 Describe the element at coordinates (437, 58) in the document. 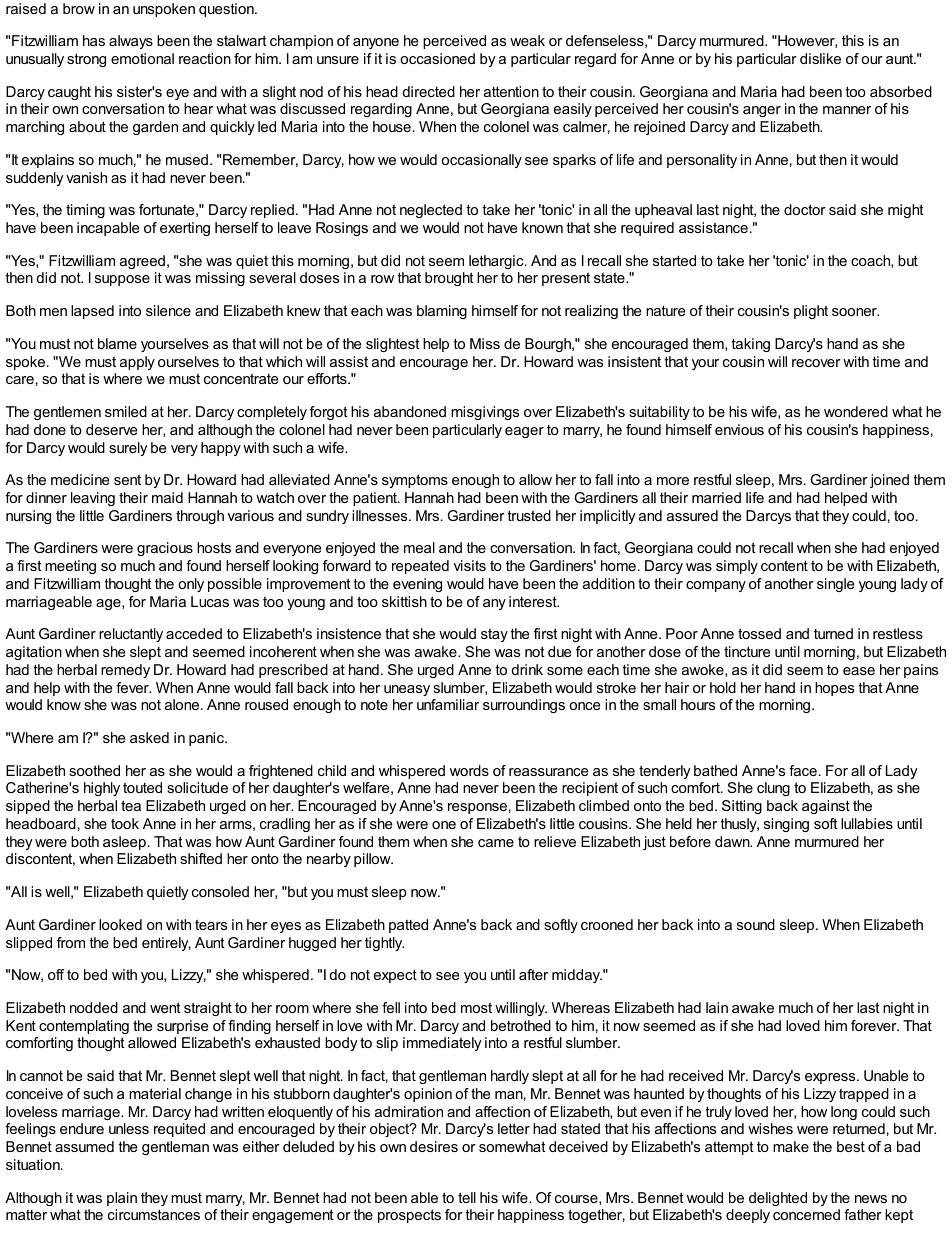

I see `occasioned` at that location.
